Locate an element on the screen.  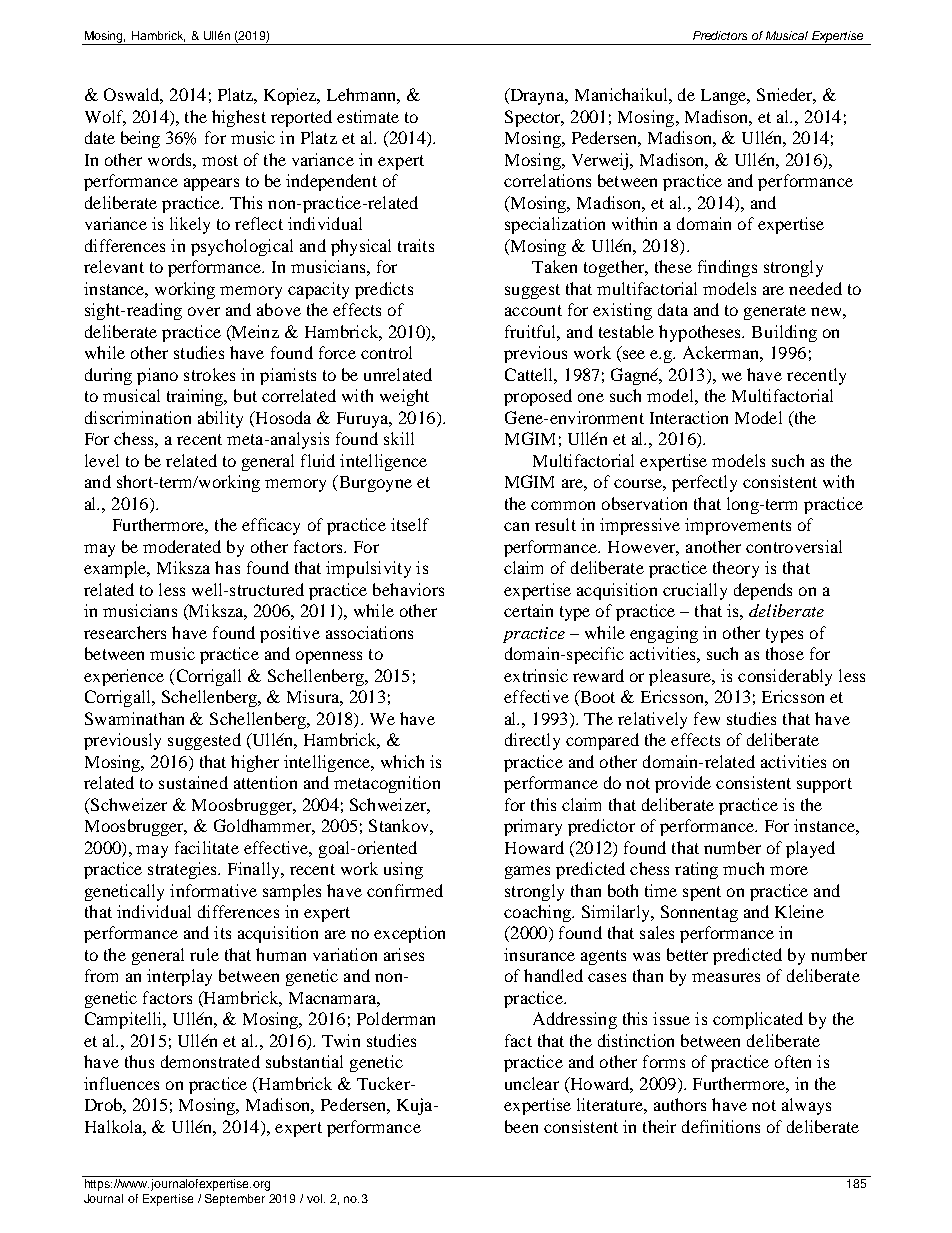
weight is located at coordinates (404, 397).
